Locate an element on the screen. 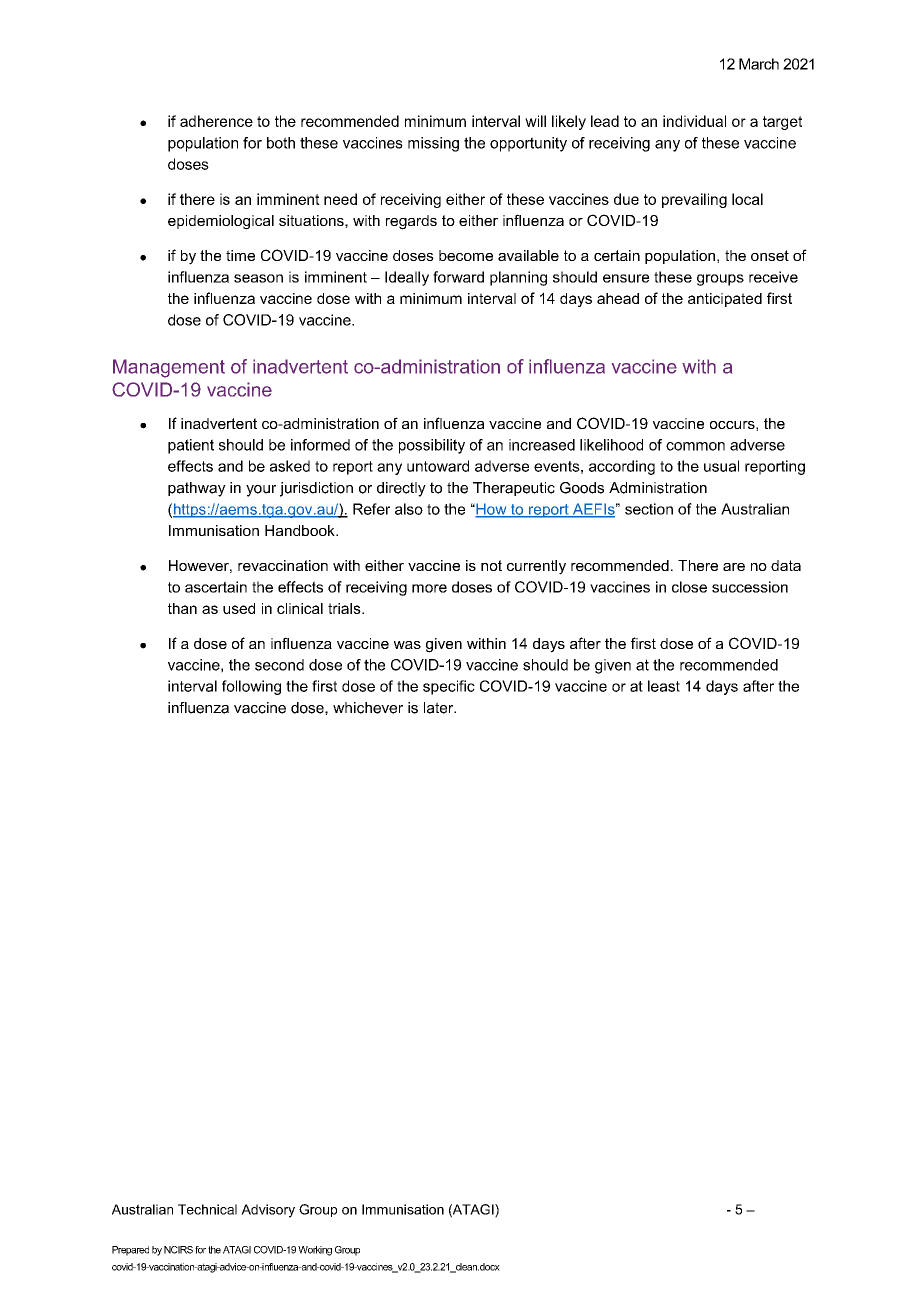 This screenshot has width=924, height=1308. individual is located at coordinates (694, 121).
